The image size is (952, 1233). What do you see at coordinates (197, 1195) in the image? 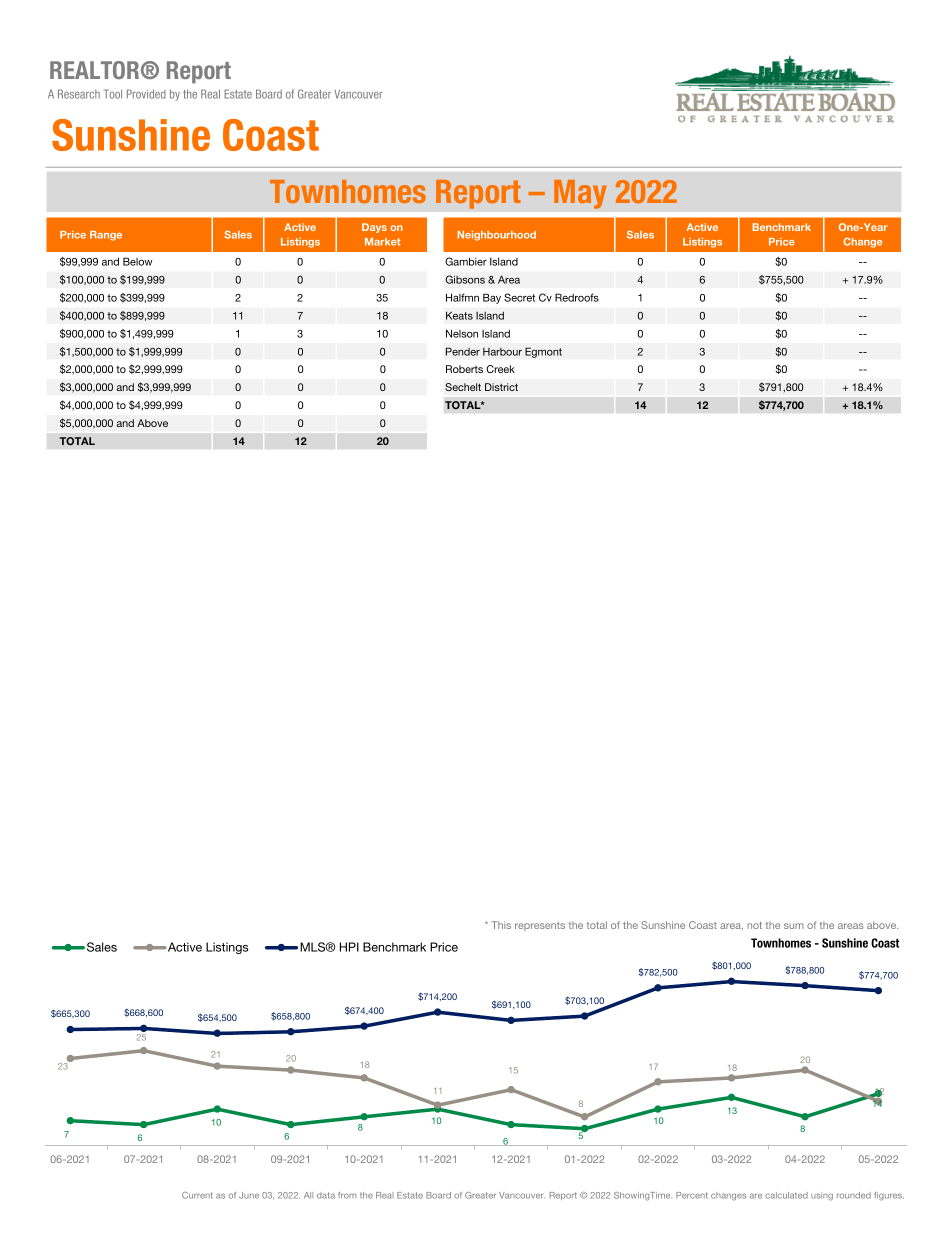
I see `Current` at bounding box center [197, 1195].
